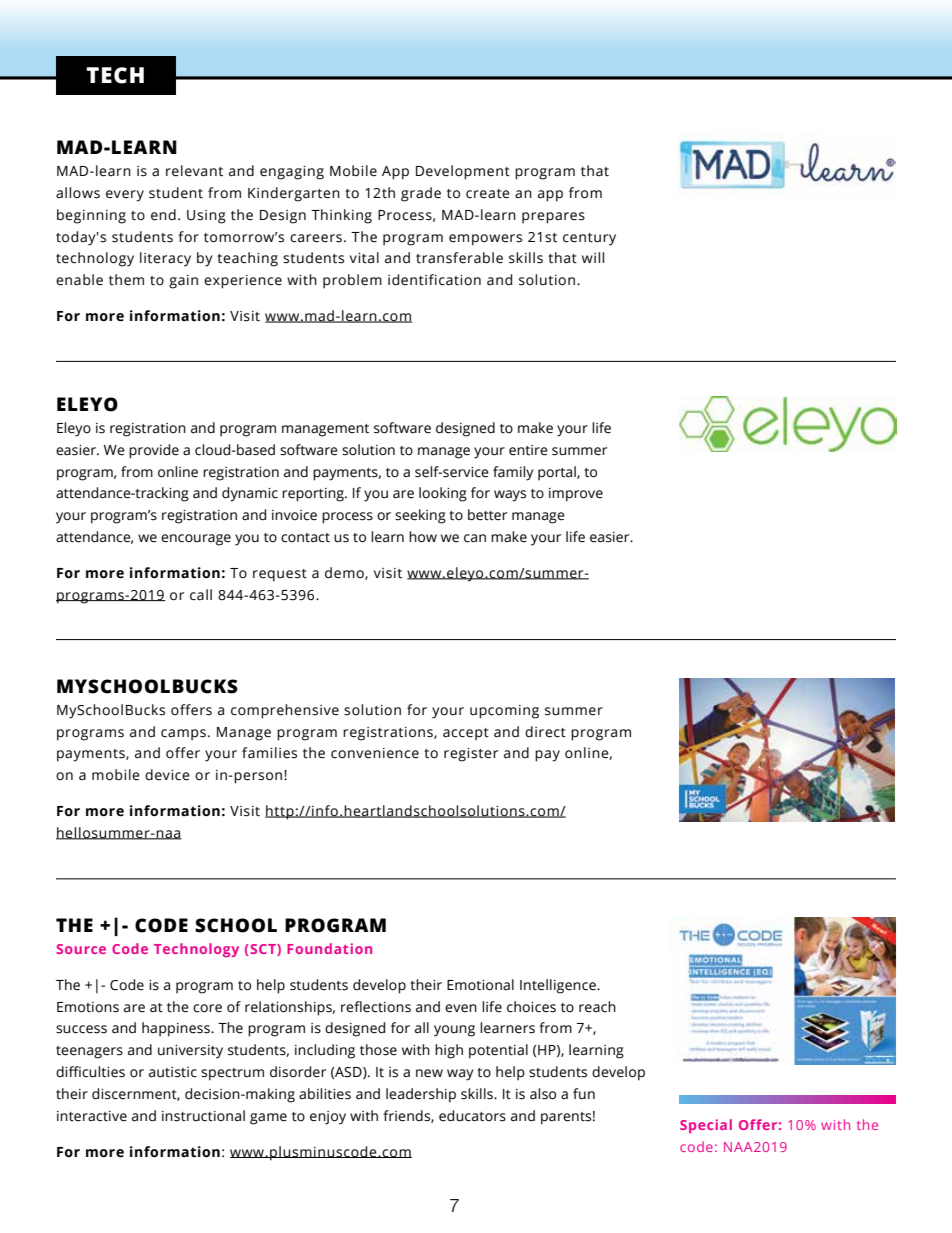  I want to click on every, so click(125, 196).
